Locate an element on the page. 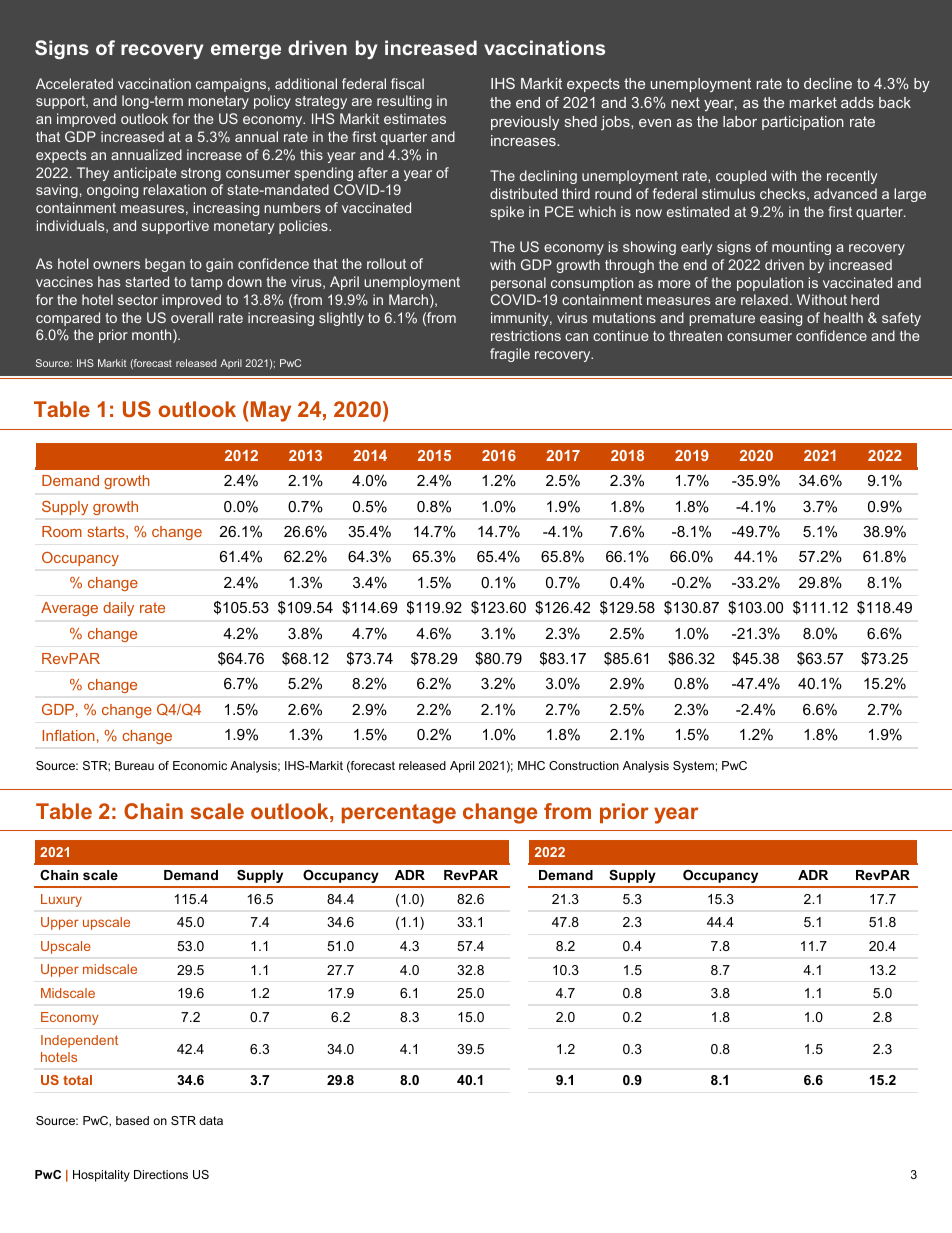 This page has height=1233, width=952. MHC is located at coordinates (531, 765).
